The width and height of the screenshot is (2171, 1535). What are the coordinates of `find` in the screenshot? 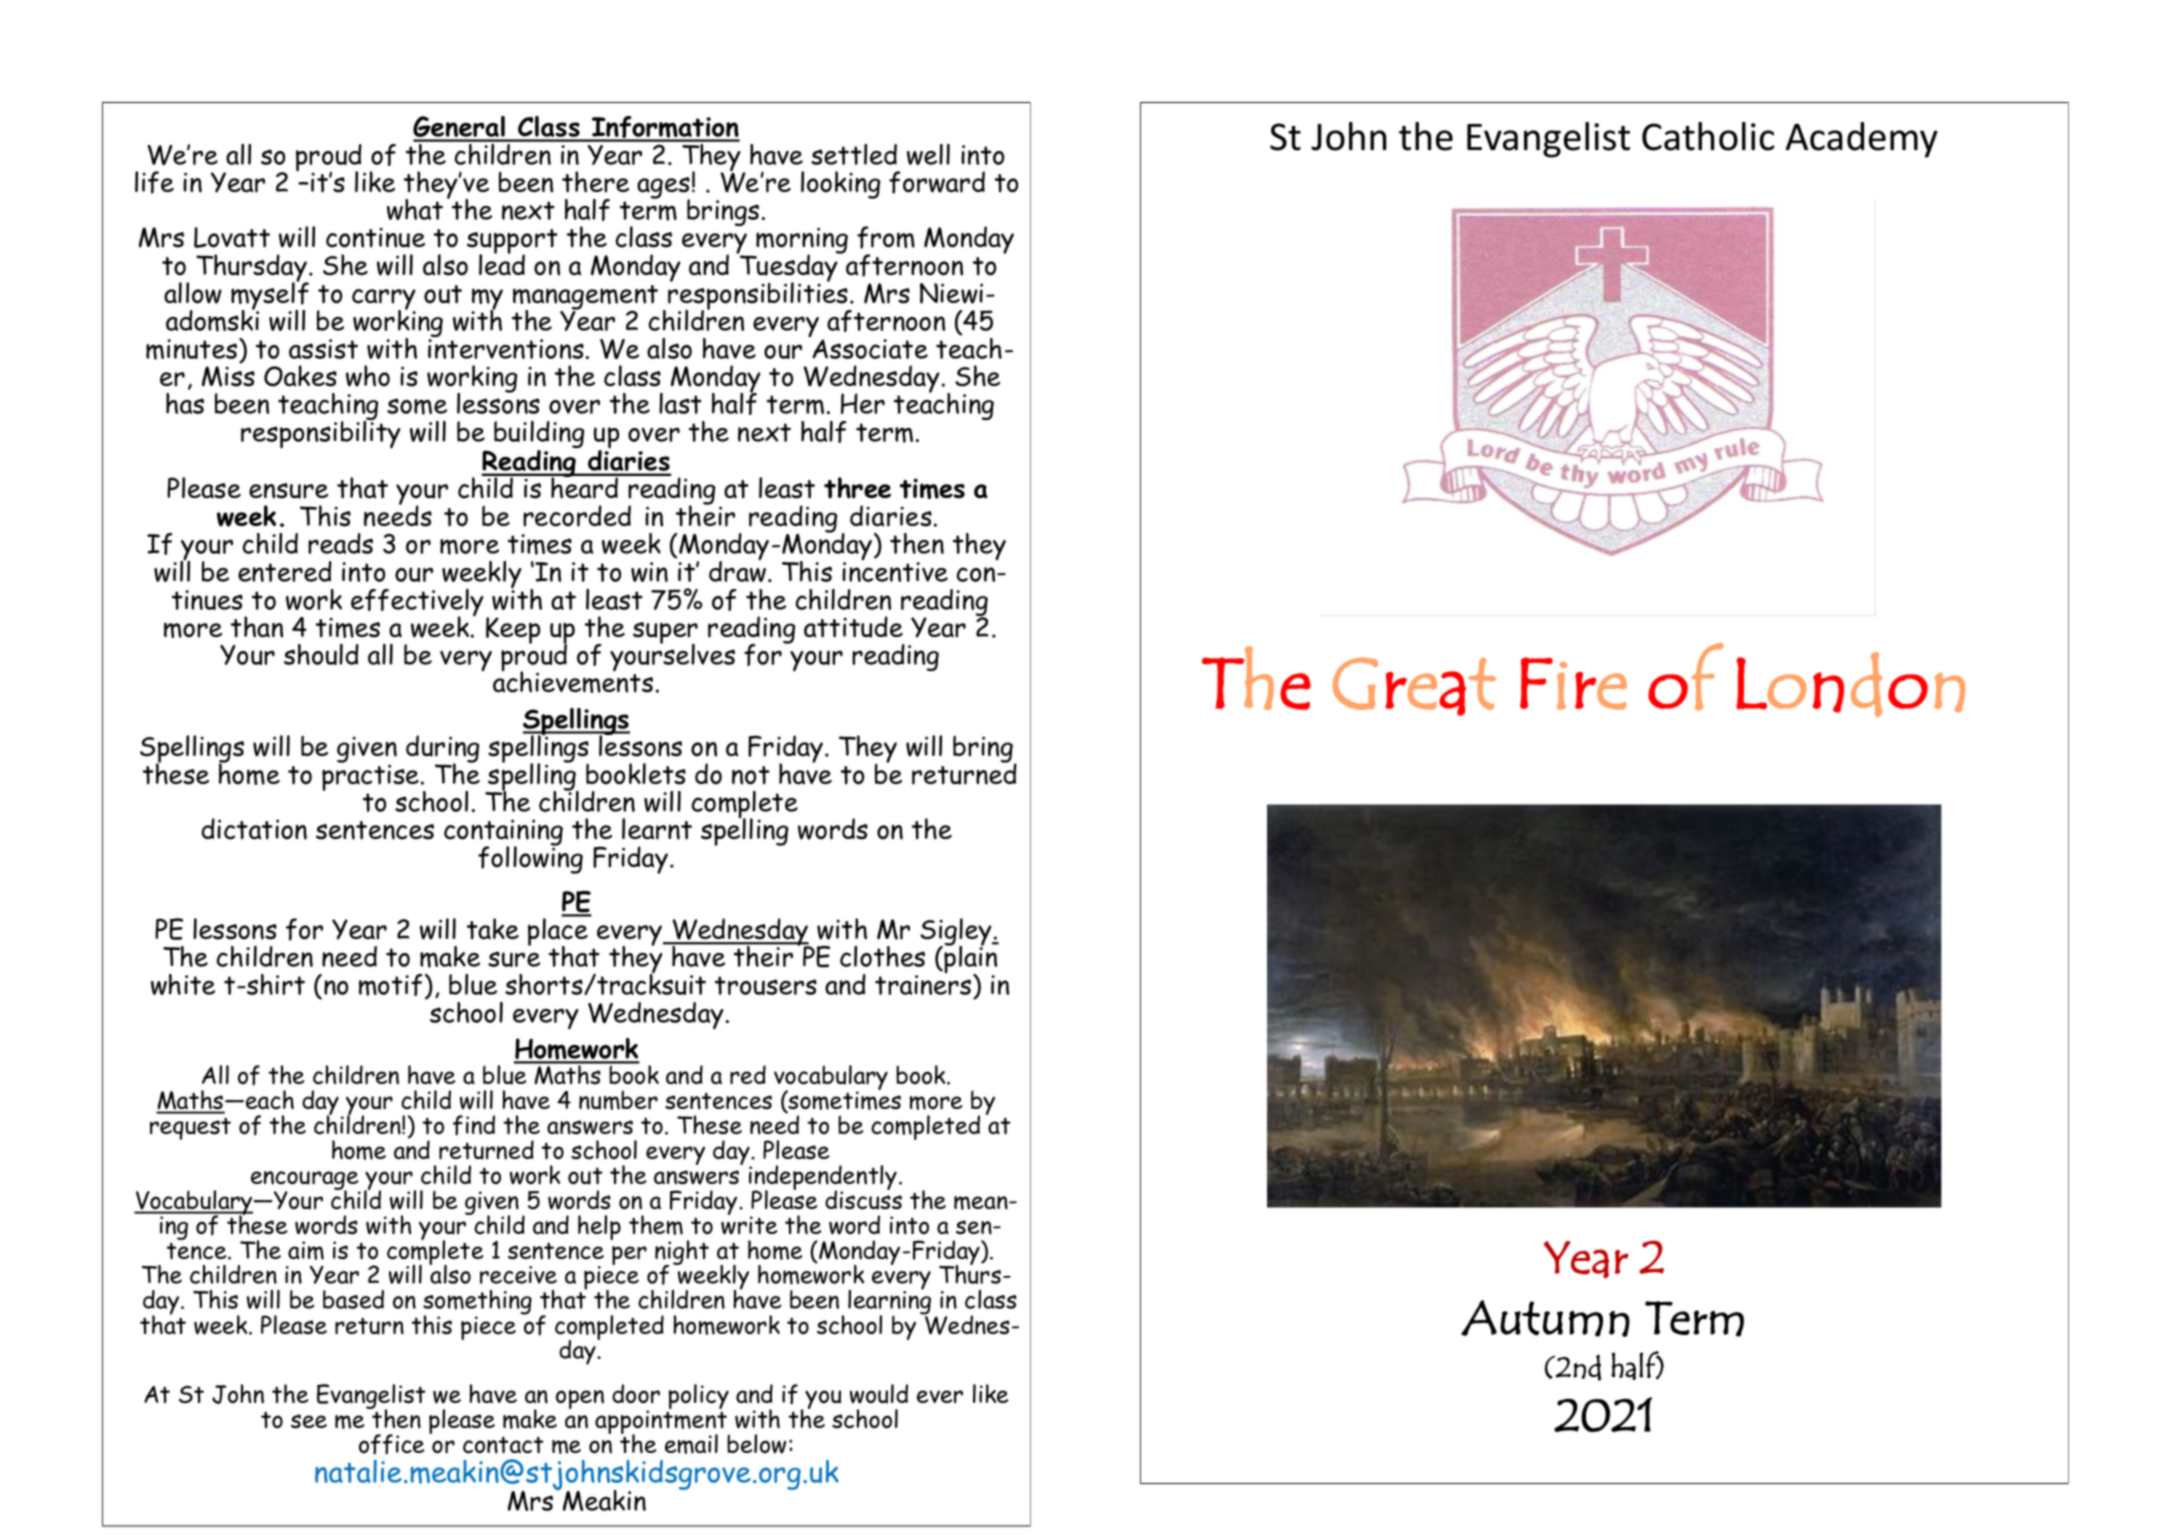 It's located at (474, 1125).
